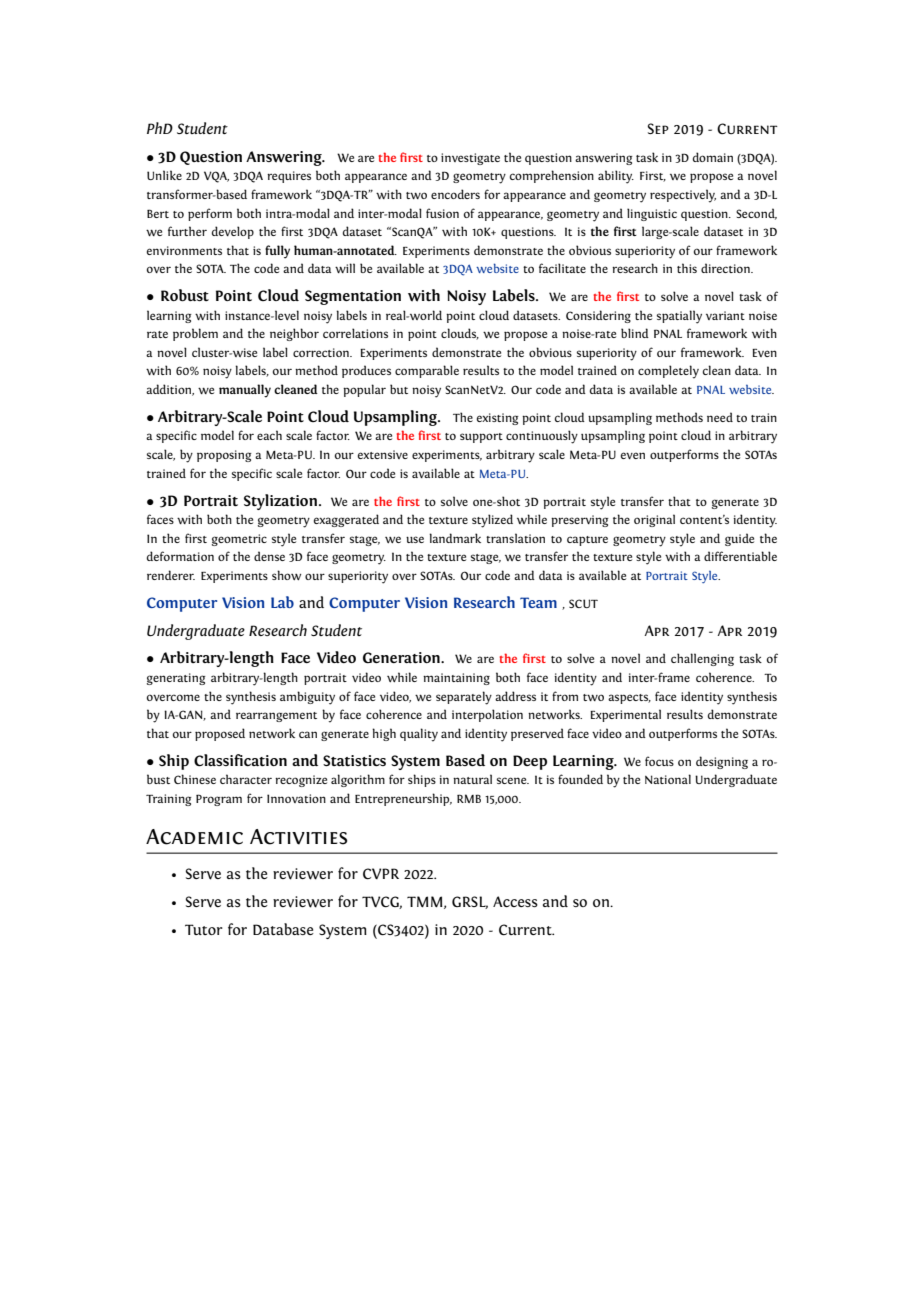 The image size is (924, 1308). Describe the element at coordinates (176, 679) in the document. I see `generating` at that location.
